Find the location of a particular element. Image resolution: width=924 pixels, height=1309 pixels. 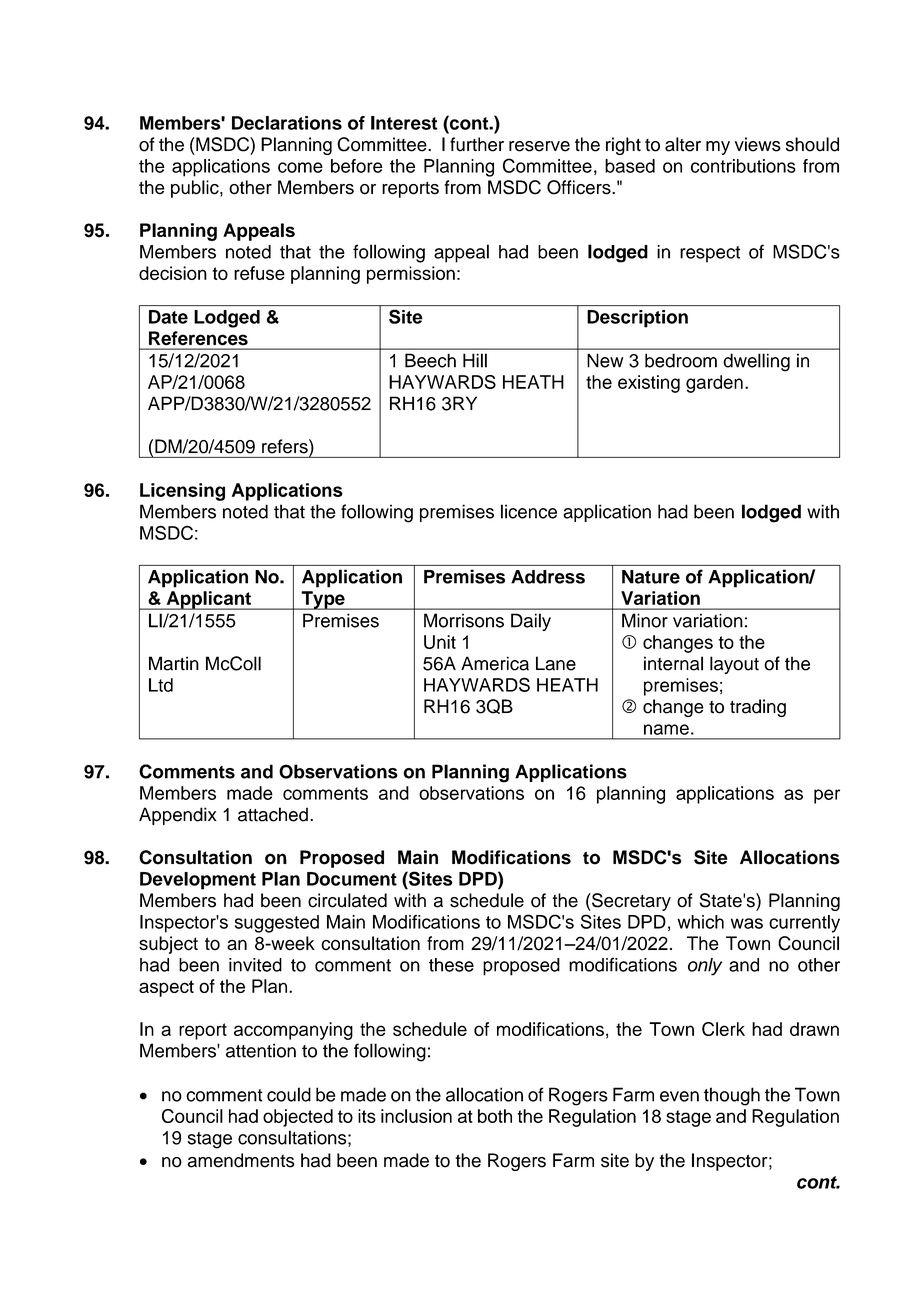

both is located at coordinates (495, 1116).
